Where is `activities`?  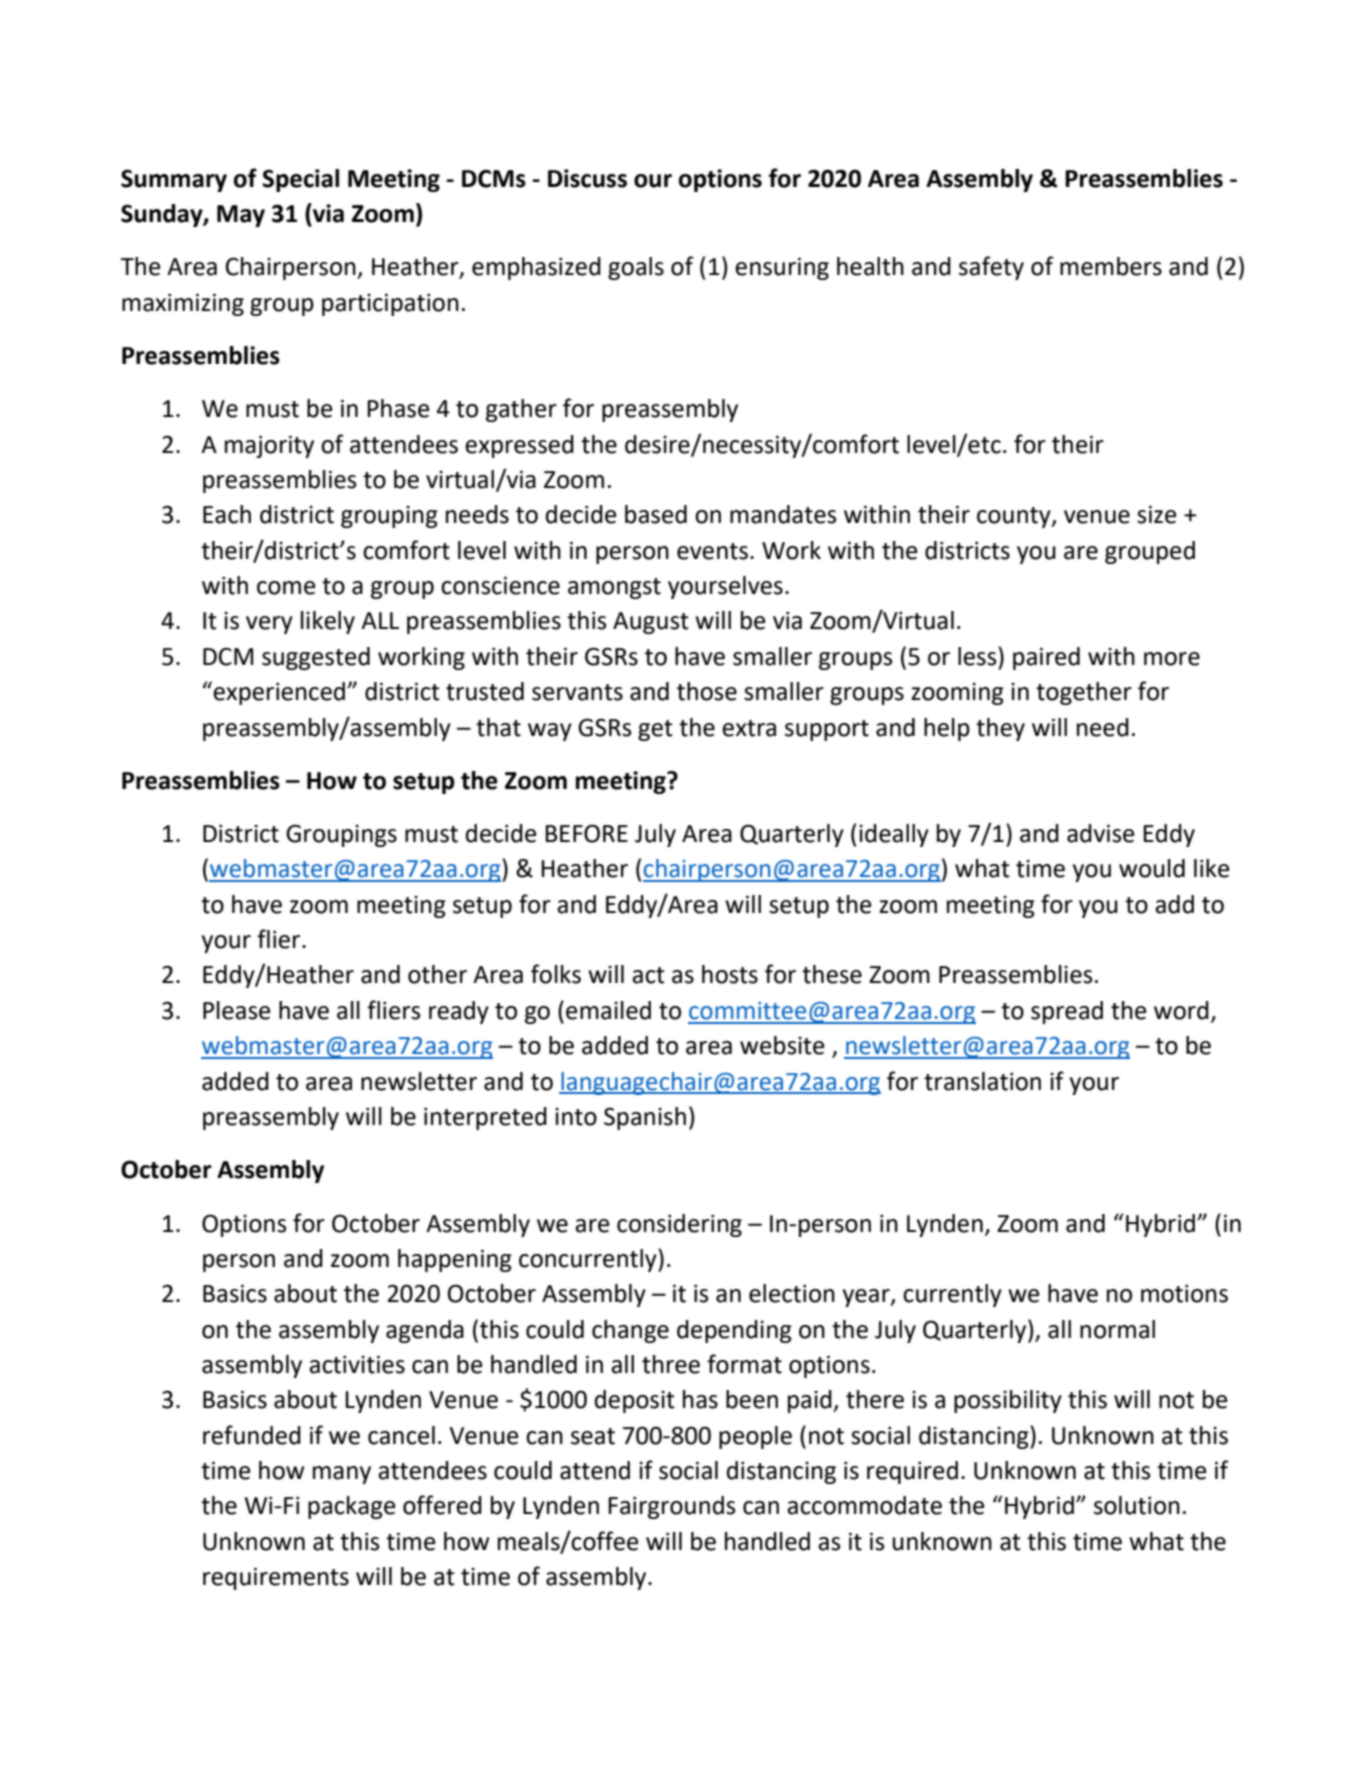
activities is located at coordinates (357, 1364).
